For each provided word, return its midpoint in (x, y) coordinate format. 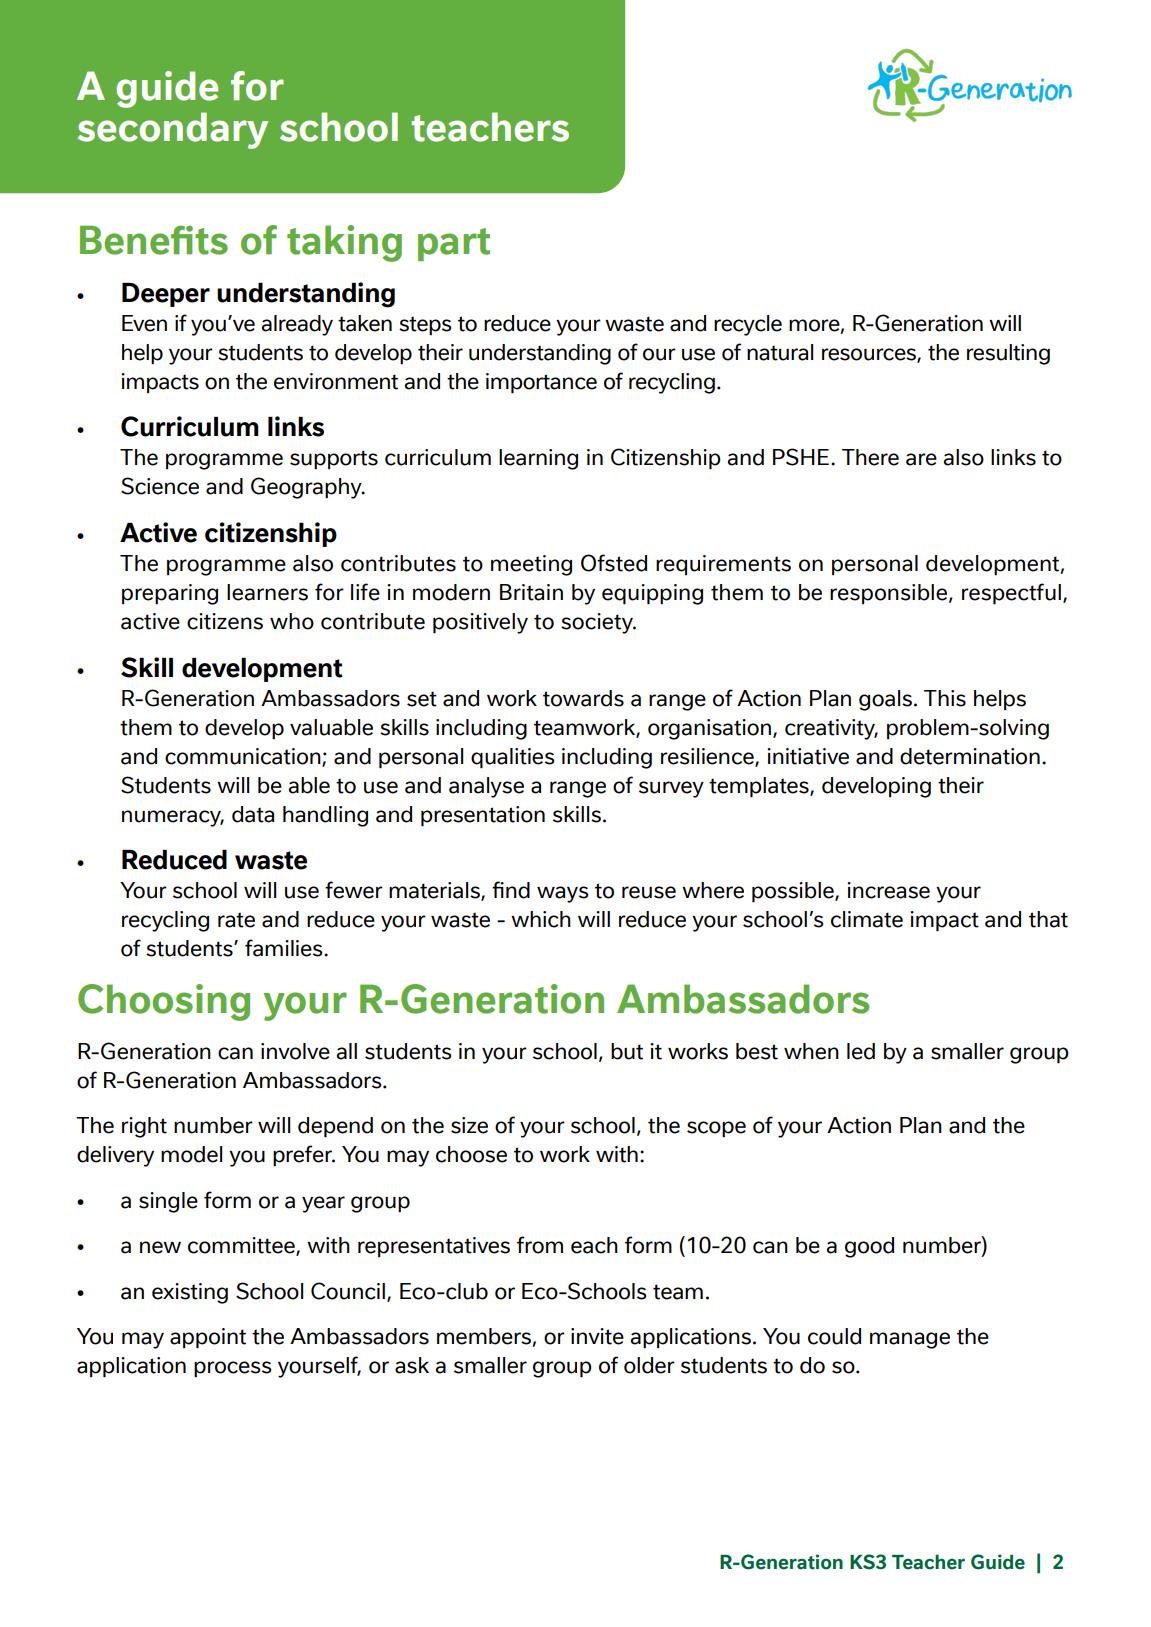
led (861, 1051)
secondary (173, 130)
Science (160, 486)
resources (870, 355)
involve (295, 1051)
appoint (208, 1338)
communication (244, 757)
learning (538, 459)
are (921, 459)
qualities (513, 758)
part (454, 244)
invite (597, 1336)
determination (970, 756)
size (469, 1125)
